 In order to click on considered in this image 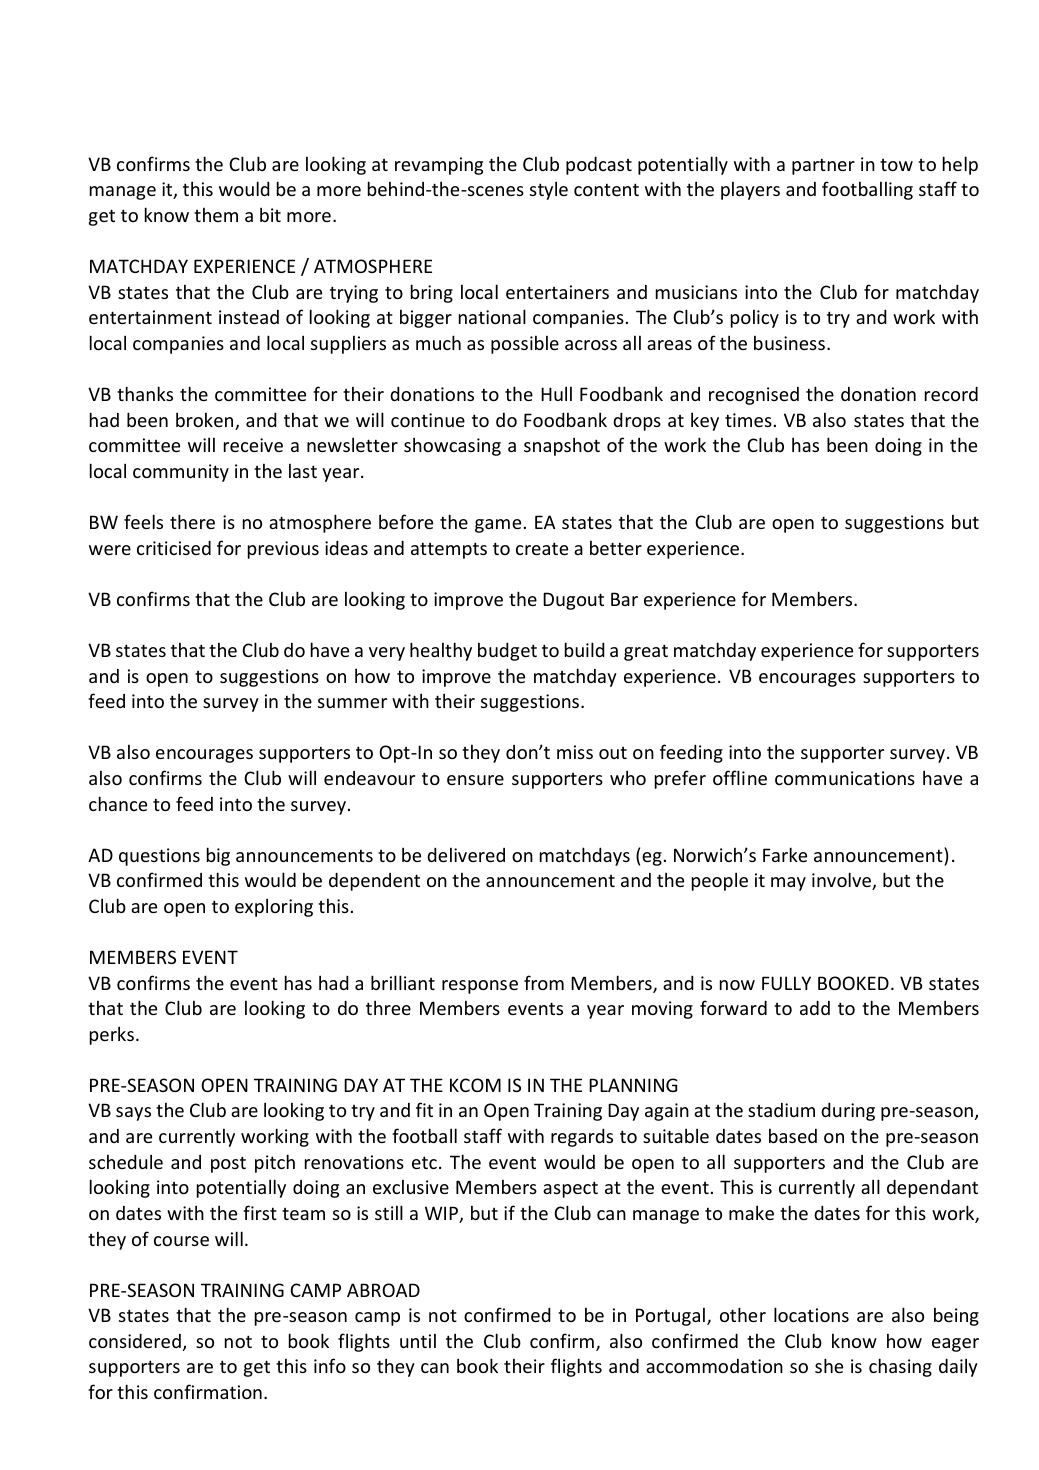, I will do `click(135, 1340)`.
